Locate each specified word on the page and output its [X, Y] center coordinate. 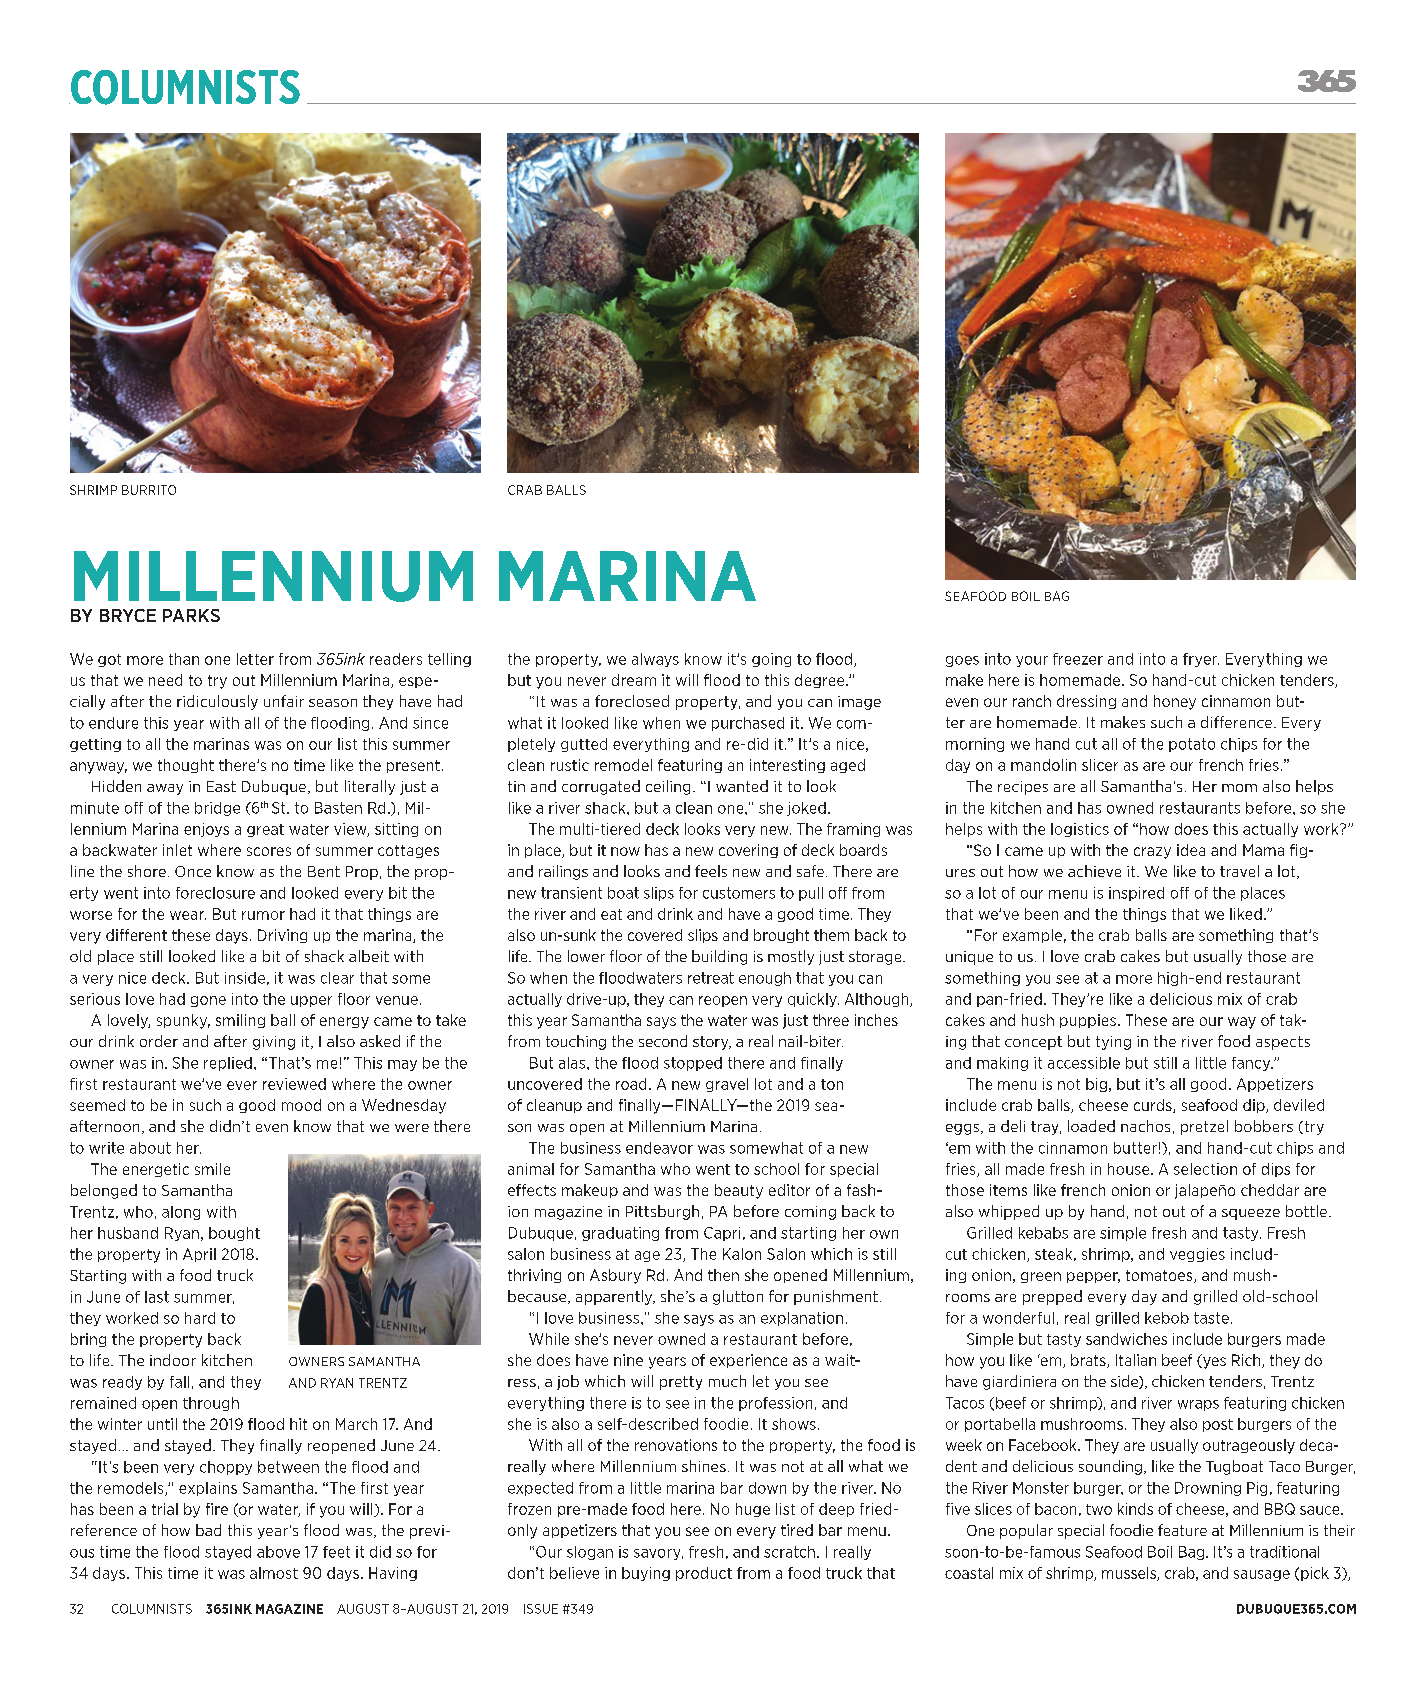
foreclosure [215, 893]
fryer [1201, 660]
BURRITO [149, 490]
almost [274, 1573]
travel [1239, 871]
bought [234, 1234]
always [655, 660]
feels [711, 871]
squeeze [1251, 1214]
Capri [722, 1234]
